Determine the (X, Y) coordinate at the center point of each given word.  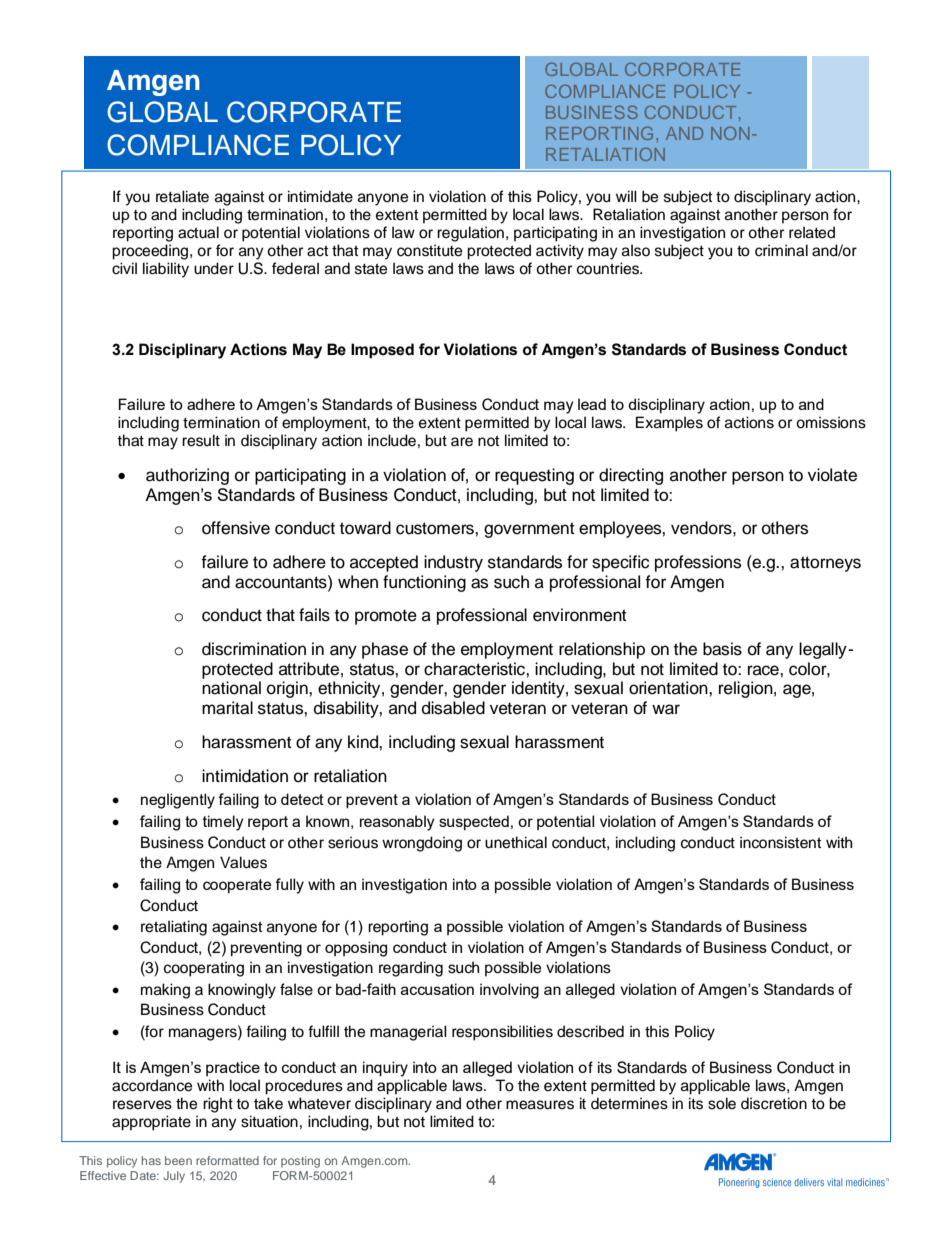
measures (540, 1105)
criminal (781, 250)
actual (198, 232)
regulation (470, 234)
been (178, 1160)
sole (722, 1103)
